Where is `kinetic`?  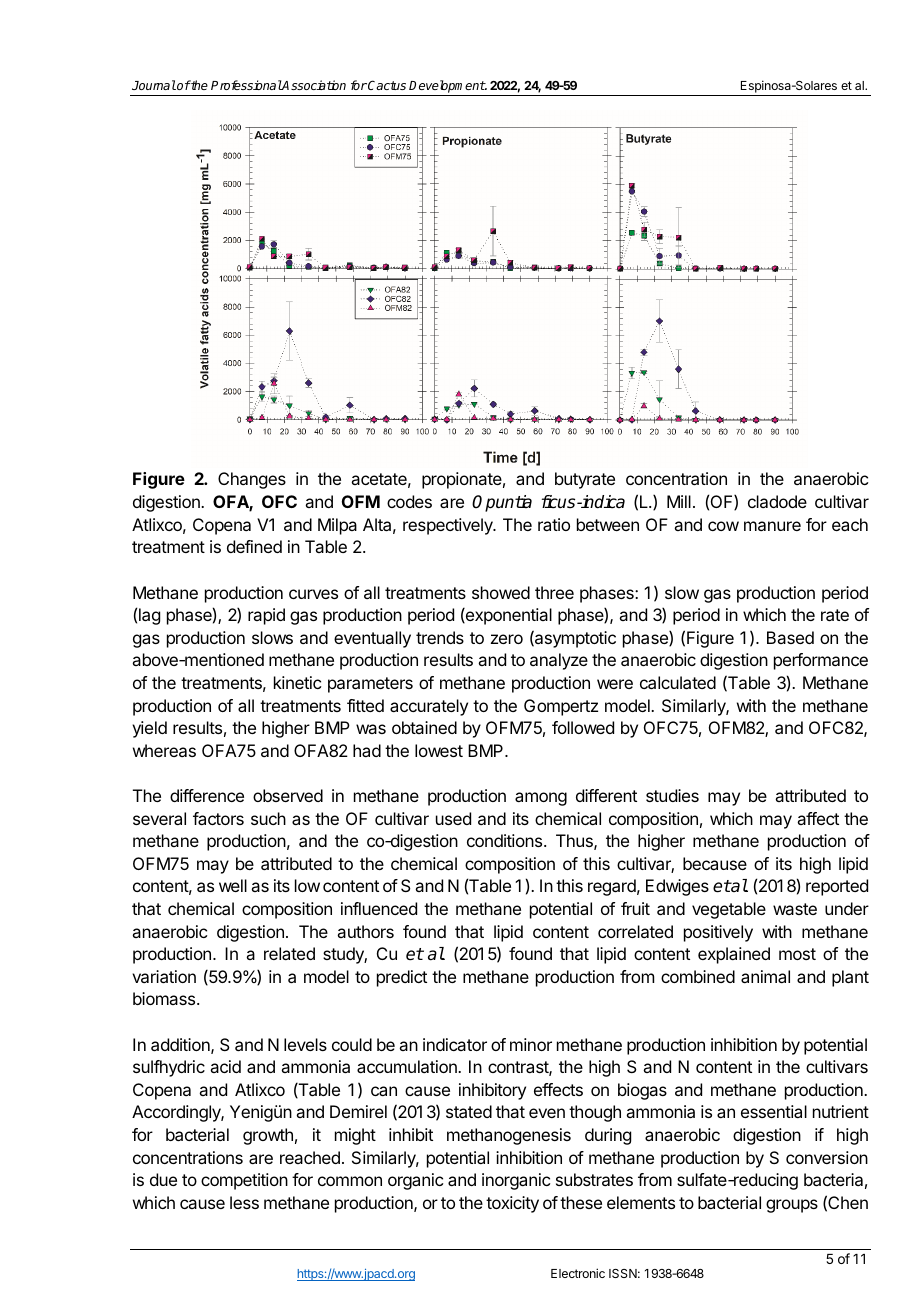
kinetic is located at coordinates (297, 682).
